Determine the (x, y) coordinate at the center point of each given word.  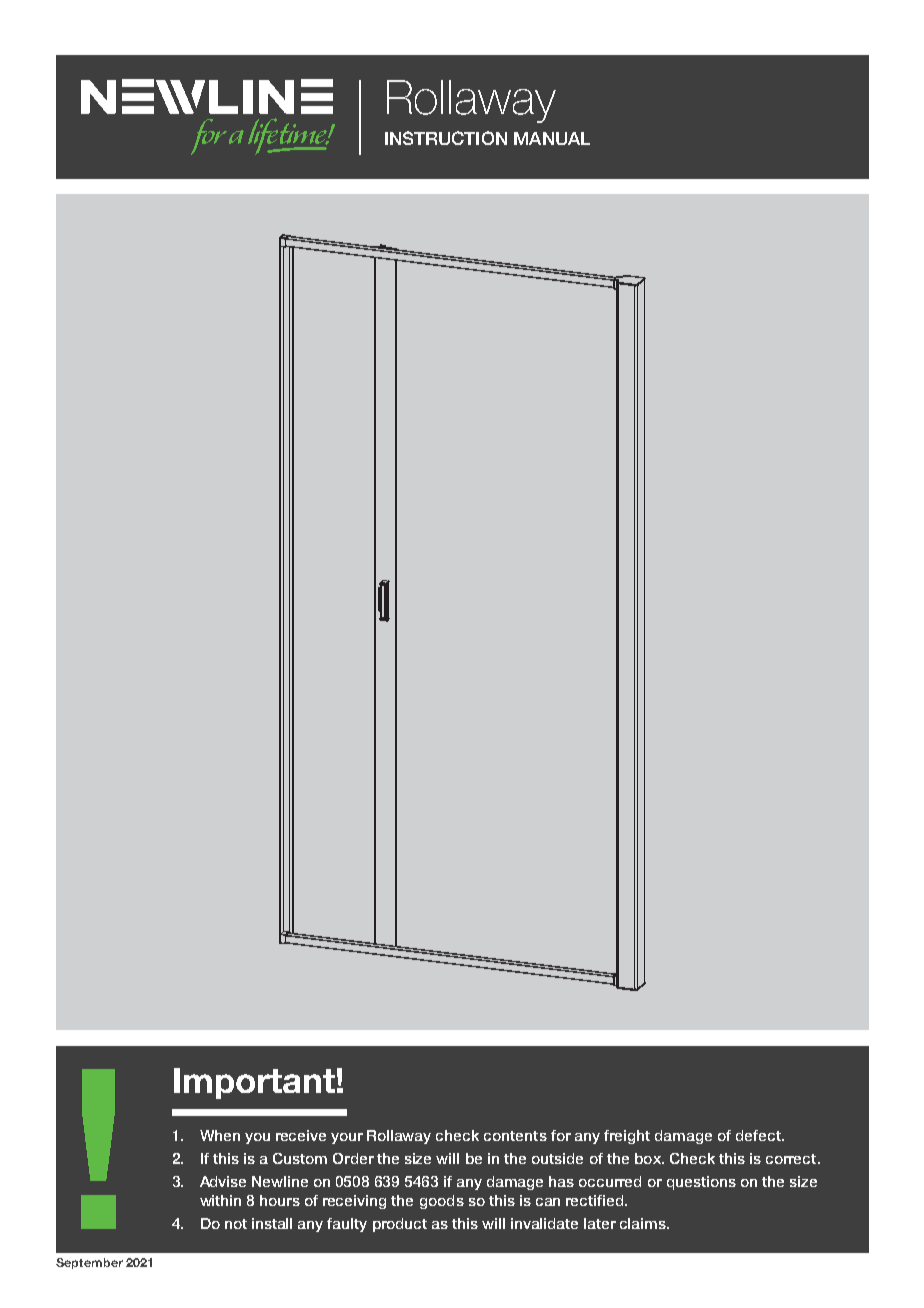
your (347, 1138)
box (649, 1158)
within (220, 1200)
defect (759, 1135)
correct (792, 1159)
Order (353, 1158)
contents (515, 1136)
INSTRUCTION (446, 138)
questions (701, 1183)
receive (301, 1135)
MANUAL (552, 138)
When (220, 1135)
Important (254, 1083)
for (561, 1135)
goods (442, 1202)
